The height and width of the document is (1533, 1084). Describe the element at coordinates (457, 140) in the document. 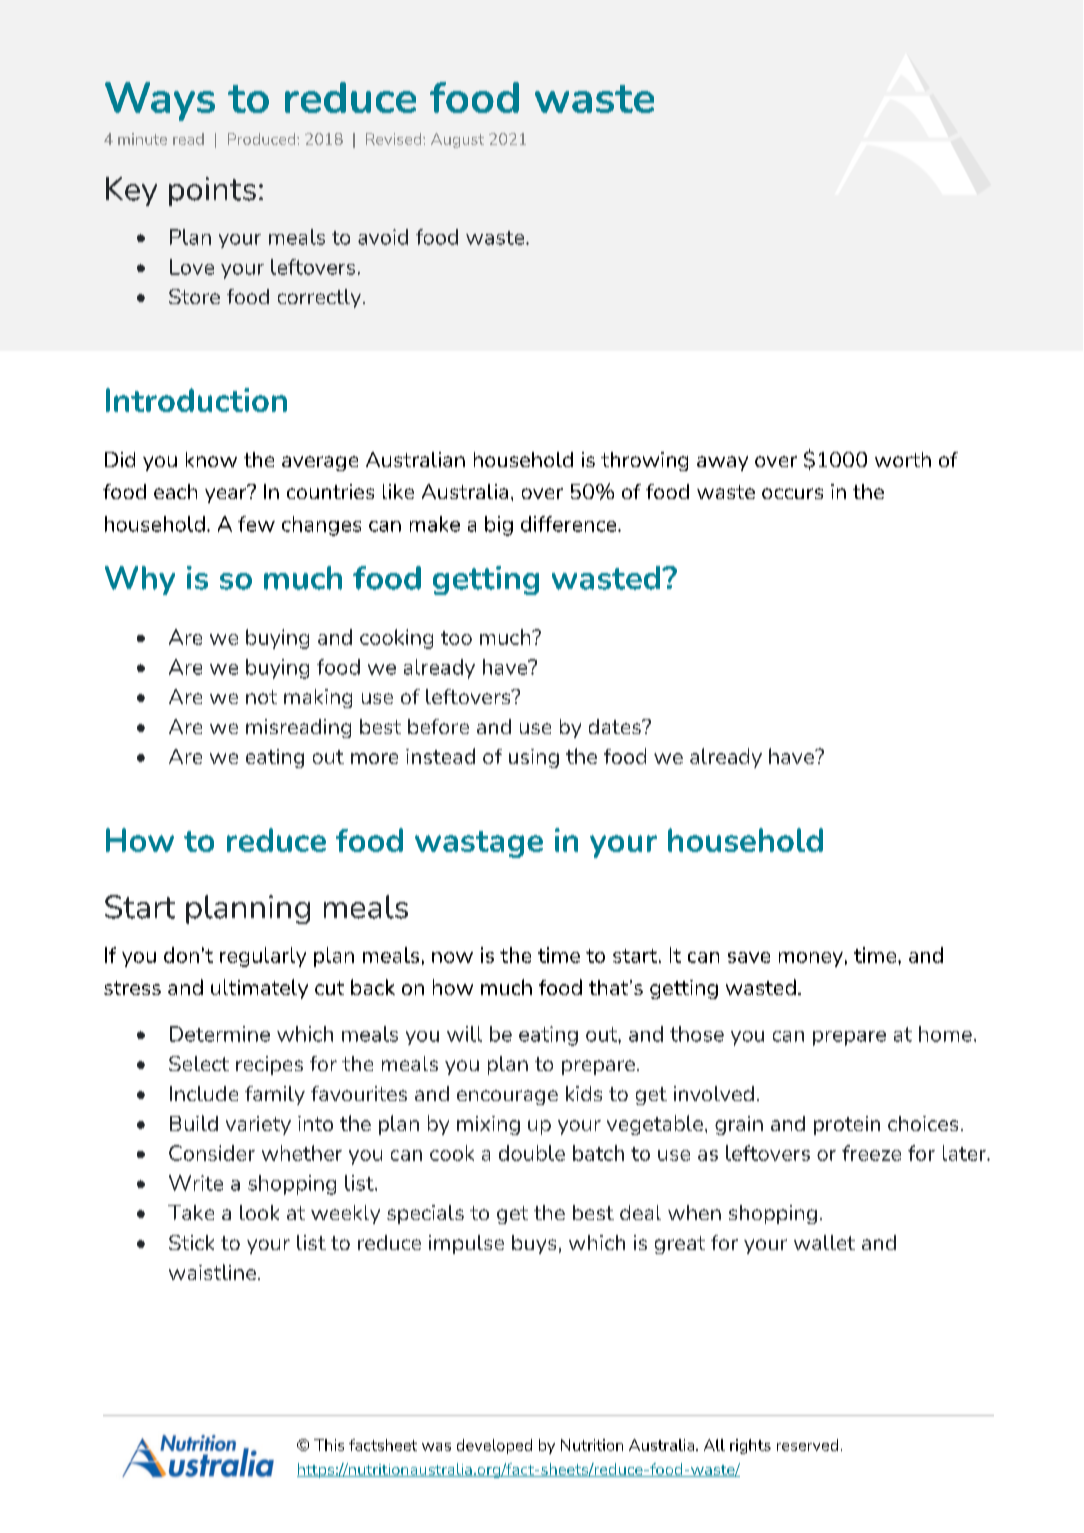

I see `August` at that location.
